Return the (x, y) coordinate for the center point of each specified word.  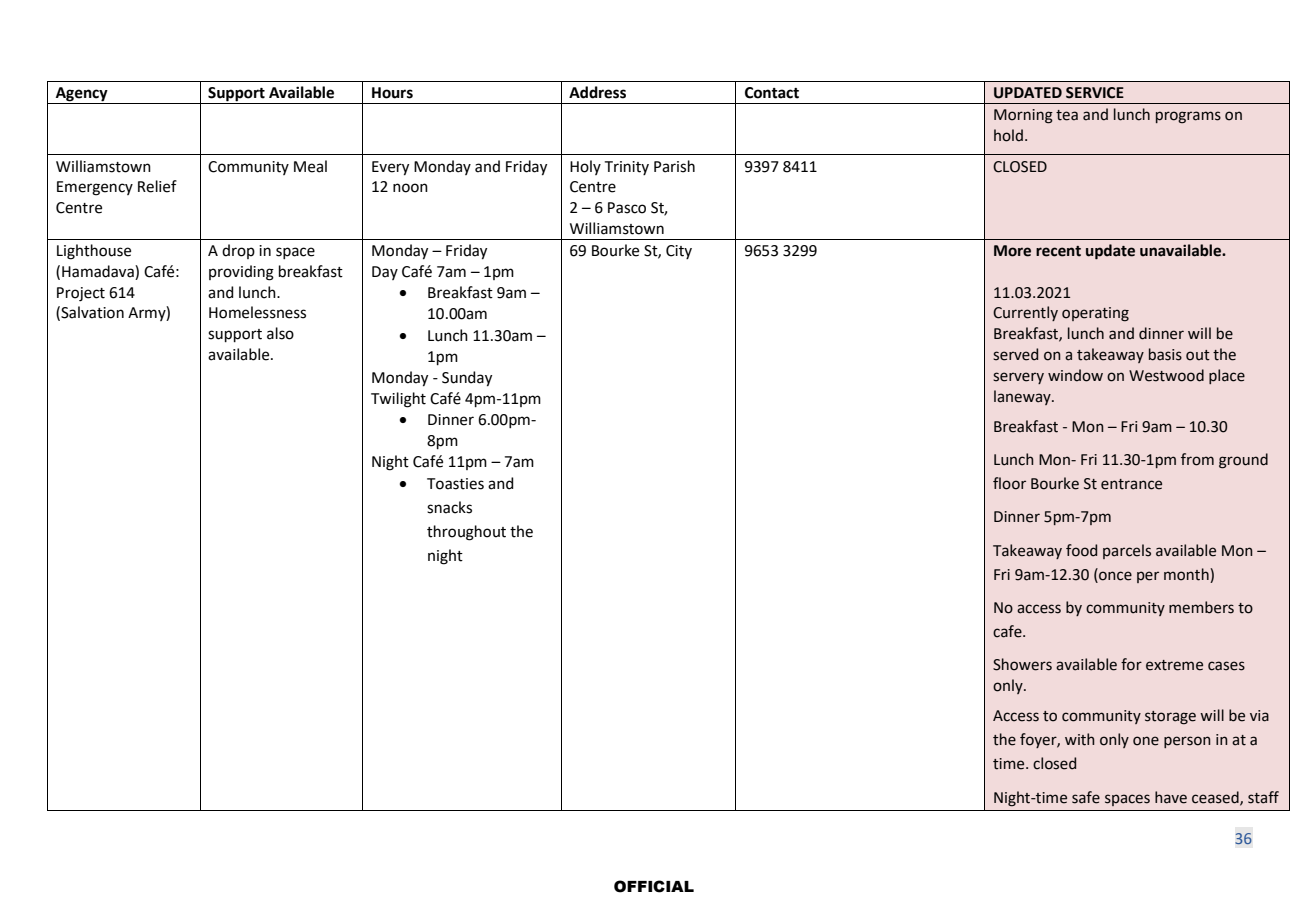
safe (1086, 797)
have (1171, 797)
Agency (82, 95)
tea (1067, 115)
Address (597, 92)
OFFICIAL (654, 886)
